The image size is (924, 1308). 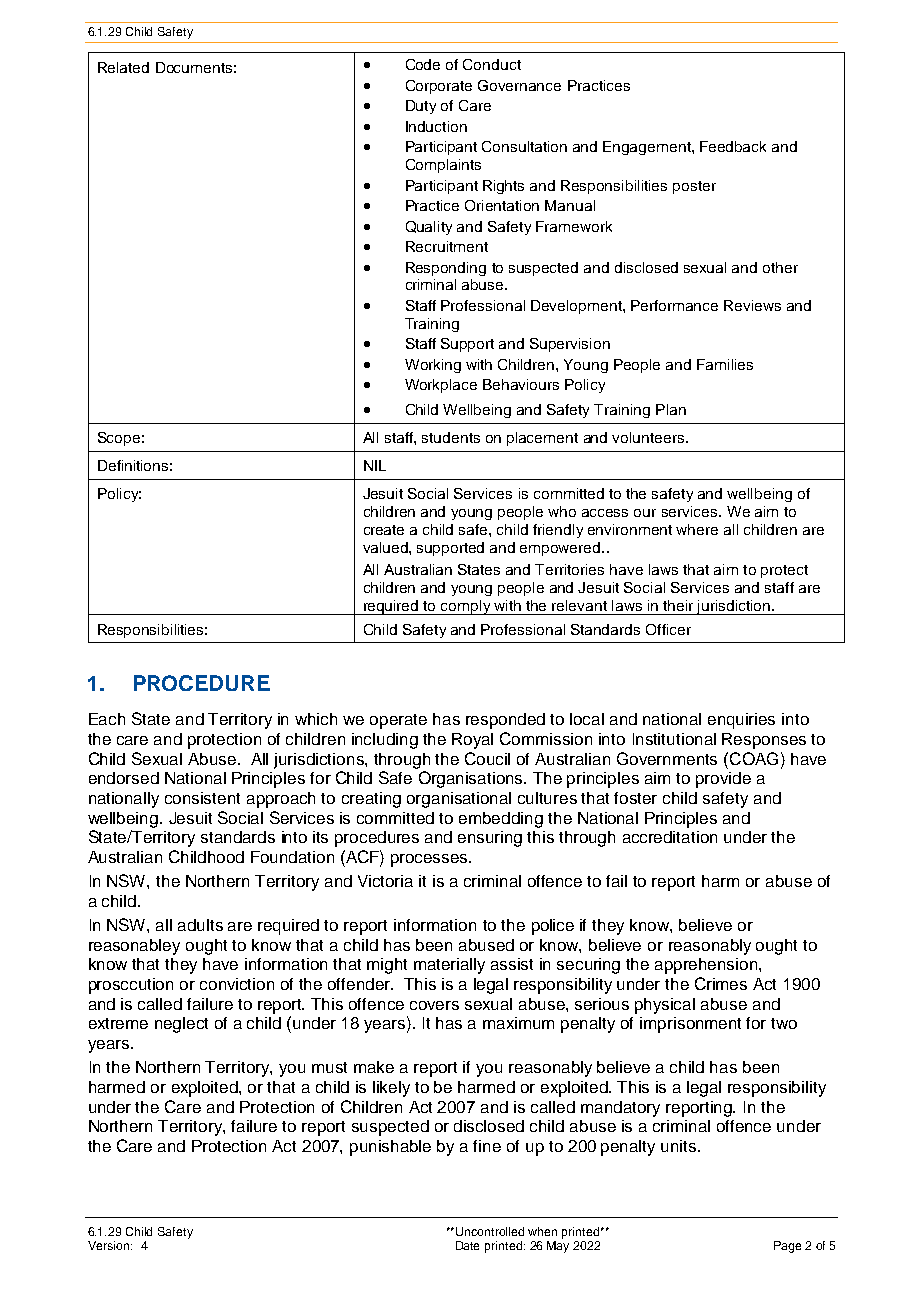 I want to click on accreditation, so click(x=670, y=837).
